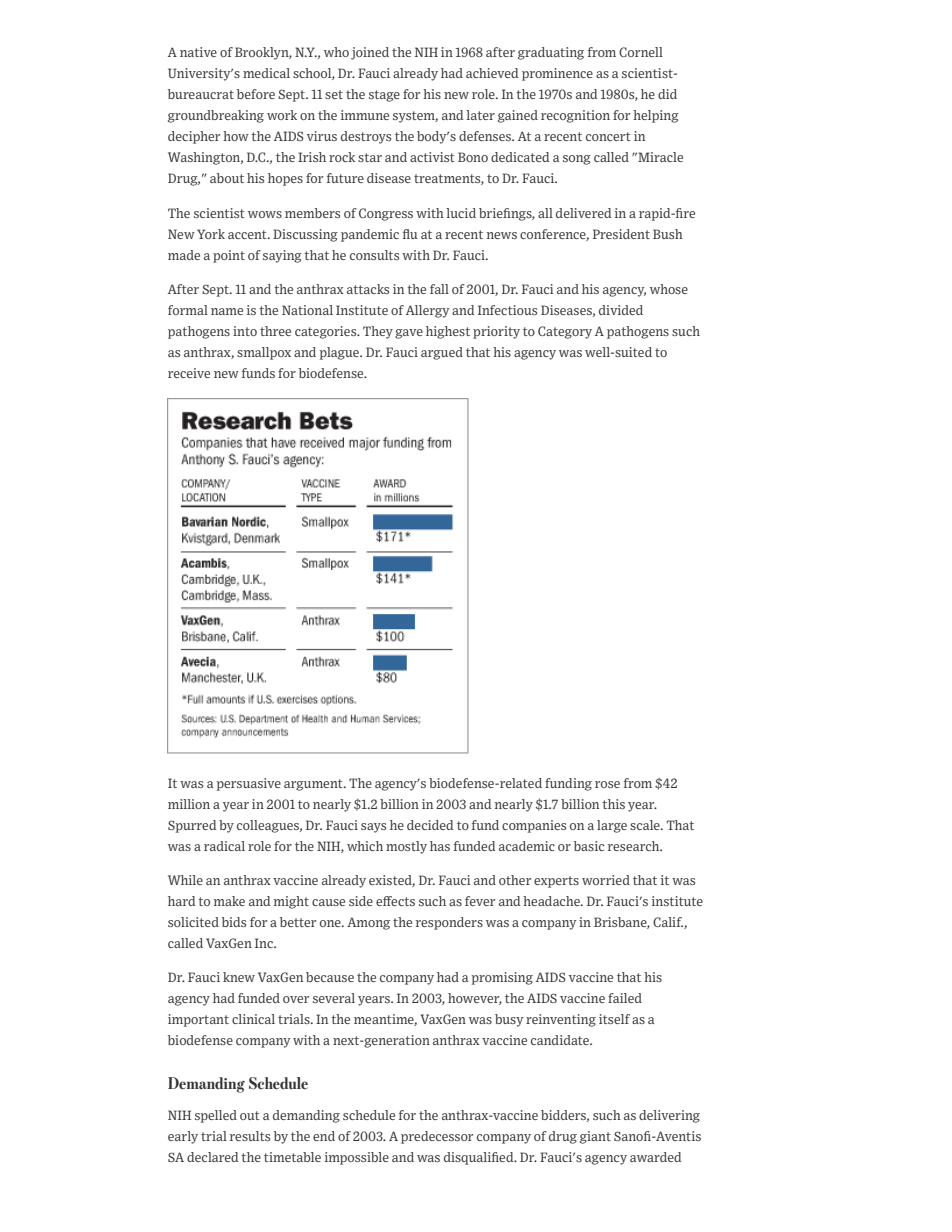 The width and height of the document is (952, 1232). What do you see at coordinates (224, 846) in the document?
I see `radical` at bounding box center [224, 846].
